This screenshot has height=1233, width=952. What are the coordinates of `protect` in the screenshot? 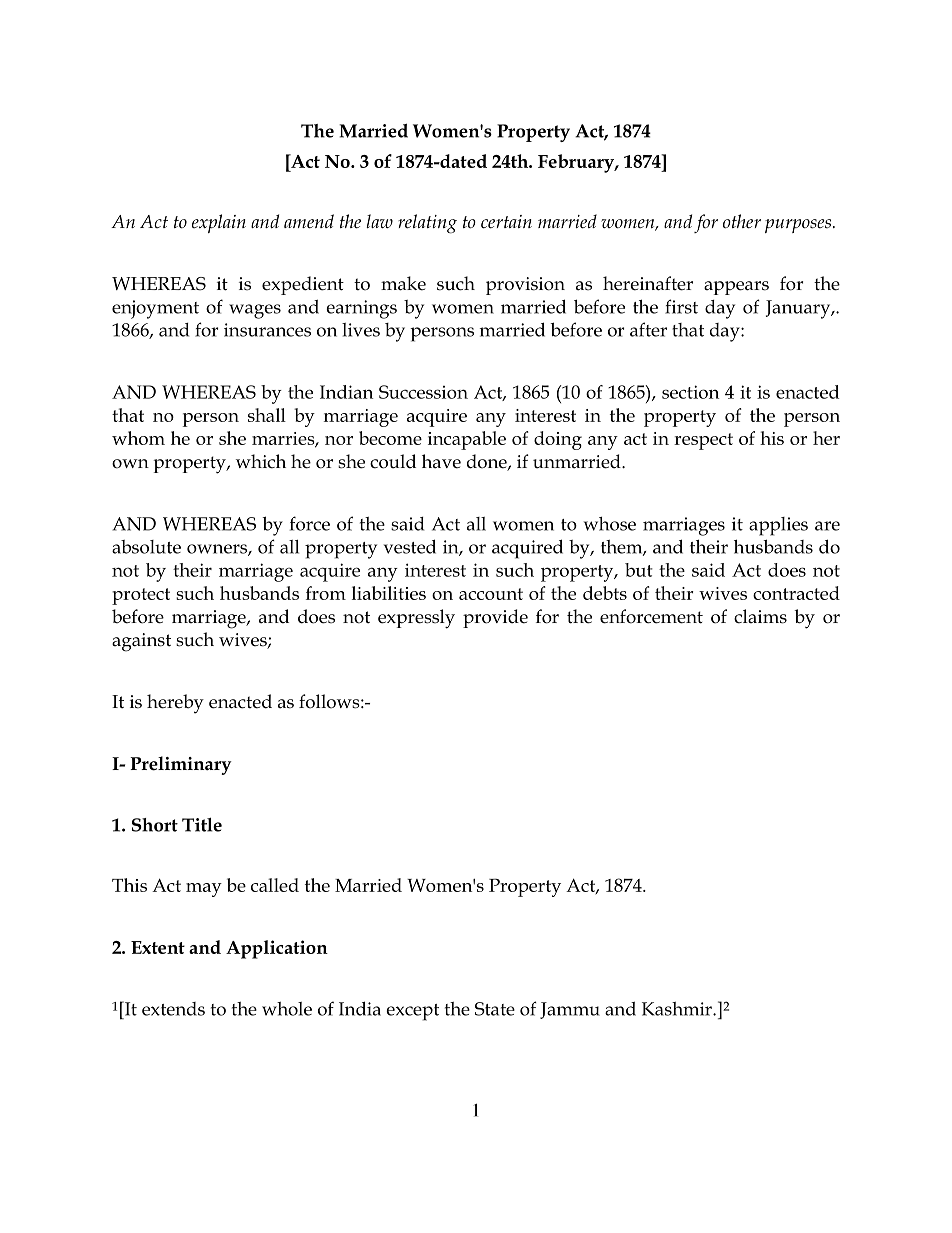 It's located at (141, 596).
